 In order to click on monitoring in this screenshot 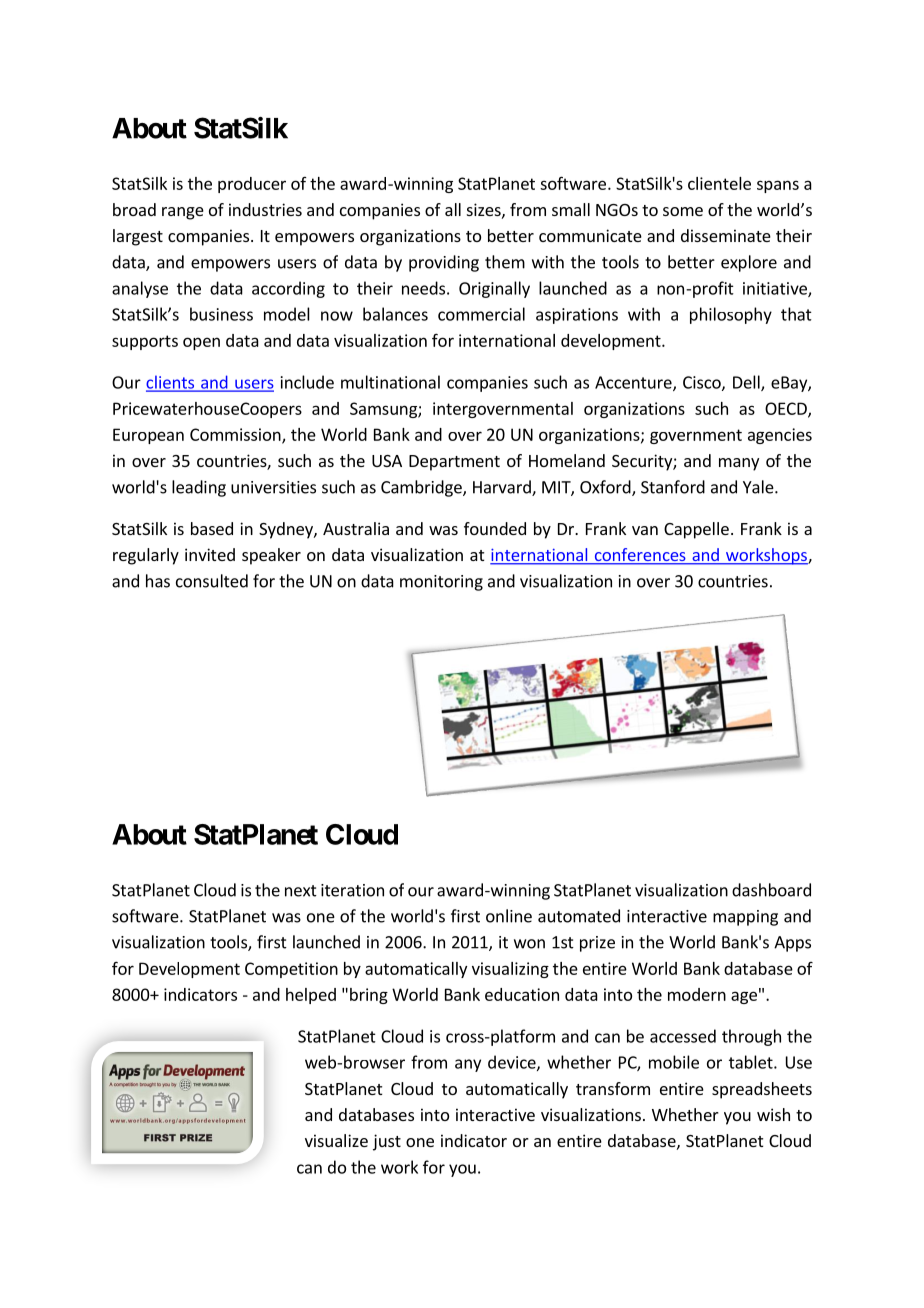, I will do `click(441, 583)`.
